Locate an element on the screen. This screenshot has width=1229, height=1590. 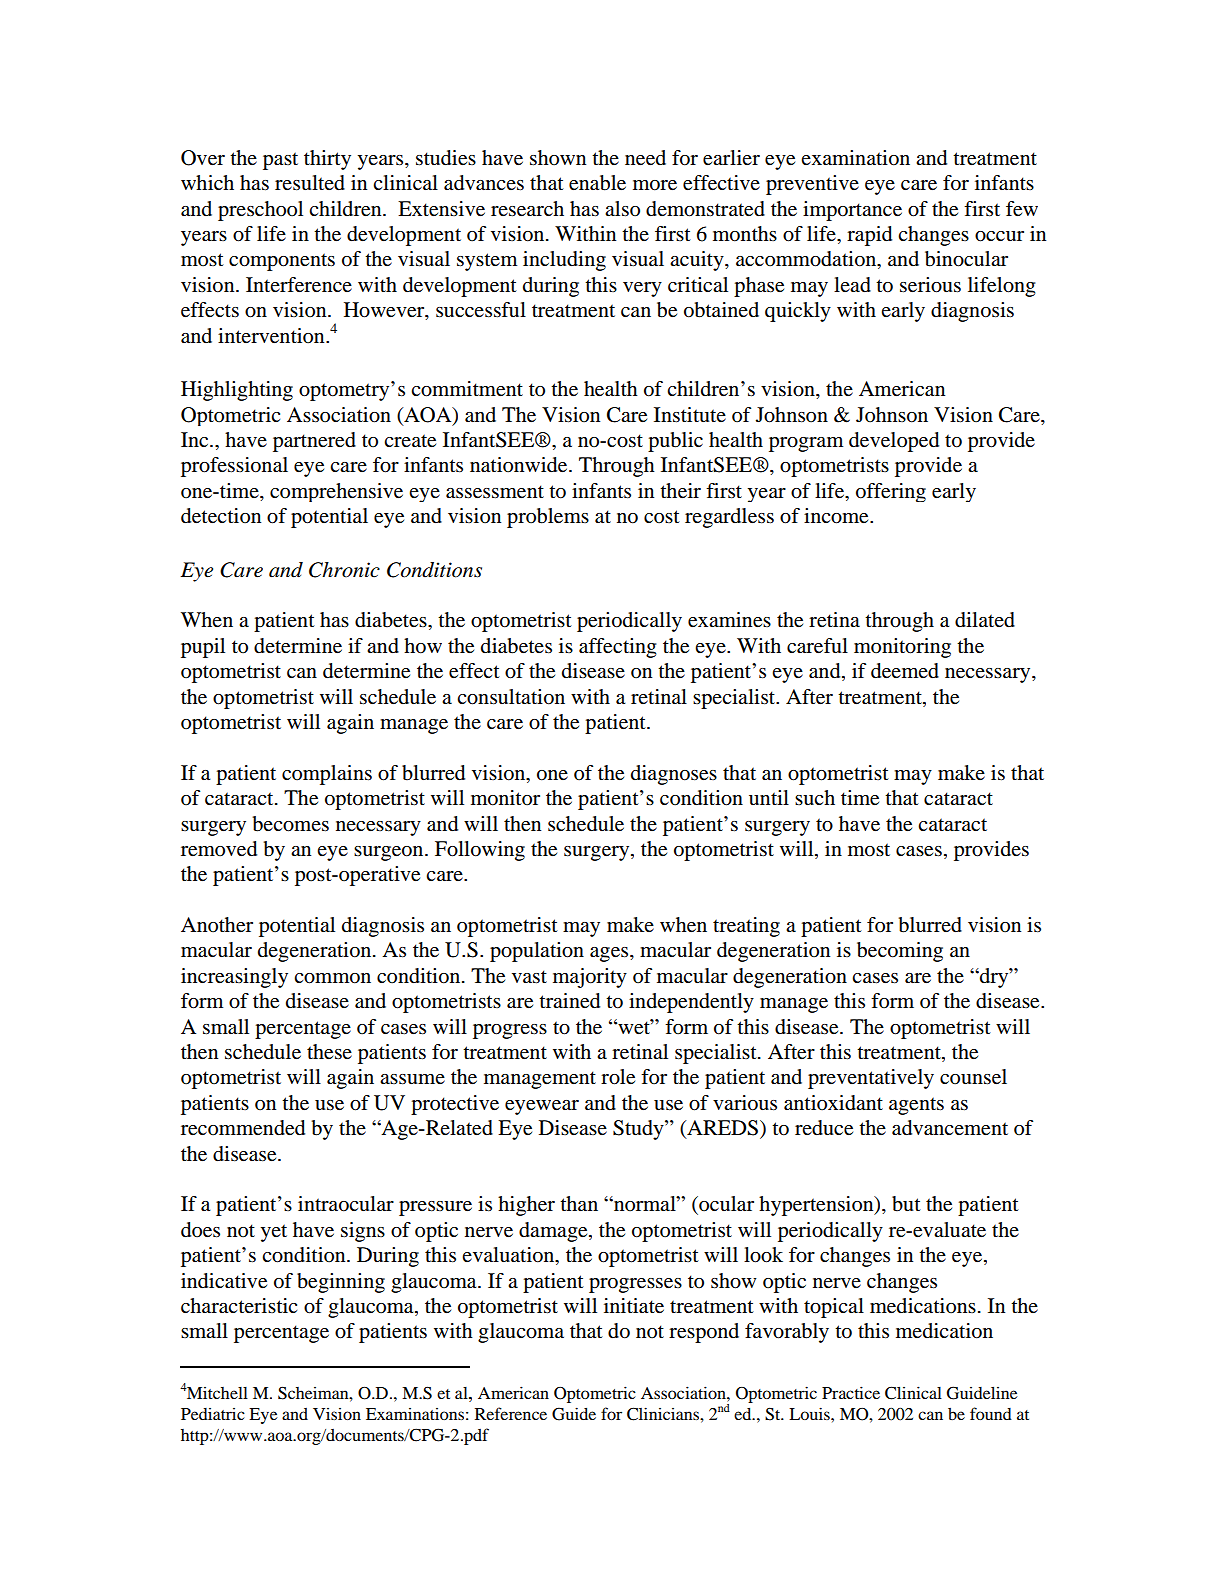
Chronic is located at coordinates (344, 570).
